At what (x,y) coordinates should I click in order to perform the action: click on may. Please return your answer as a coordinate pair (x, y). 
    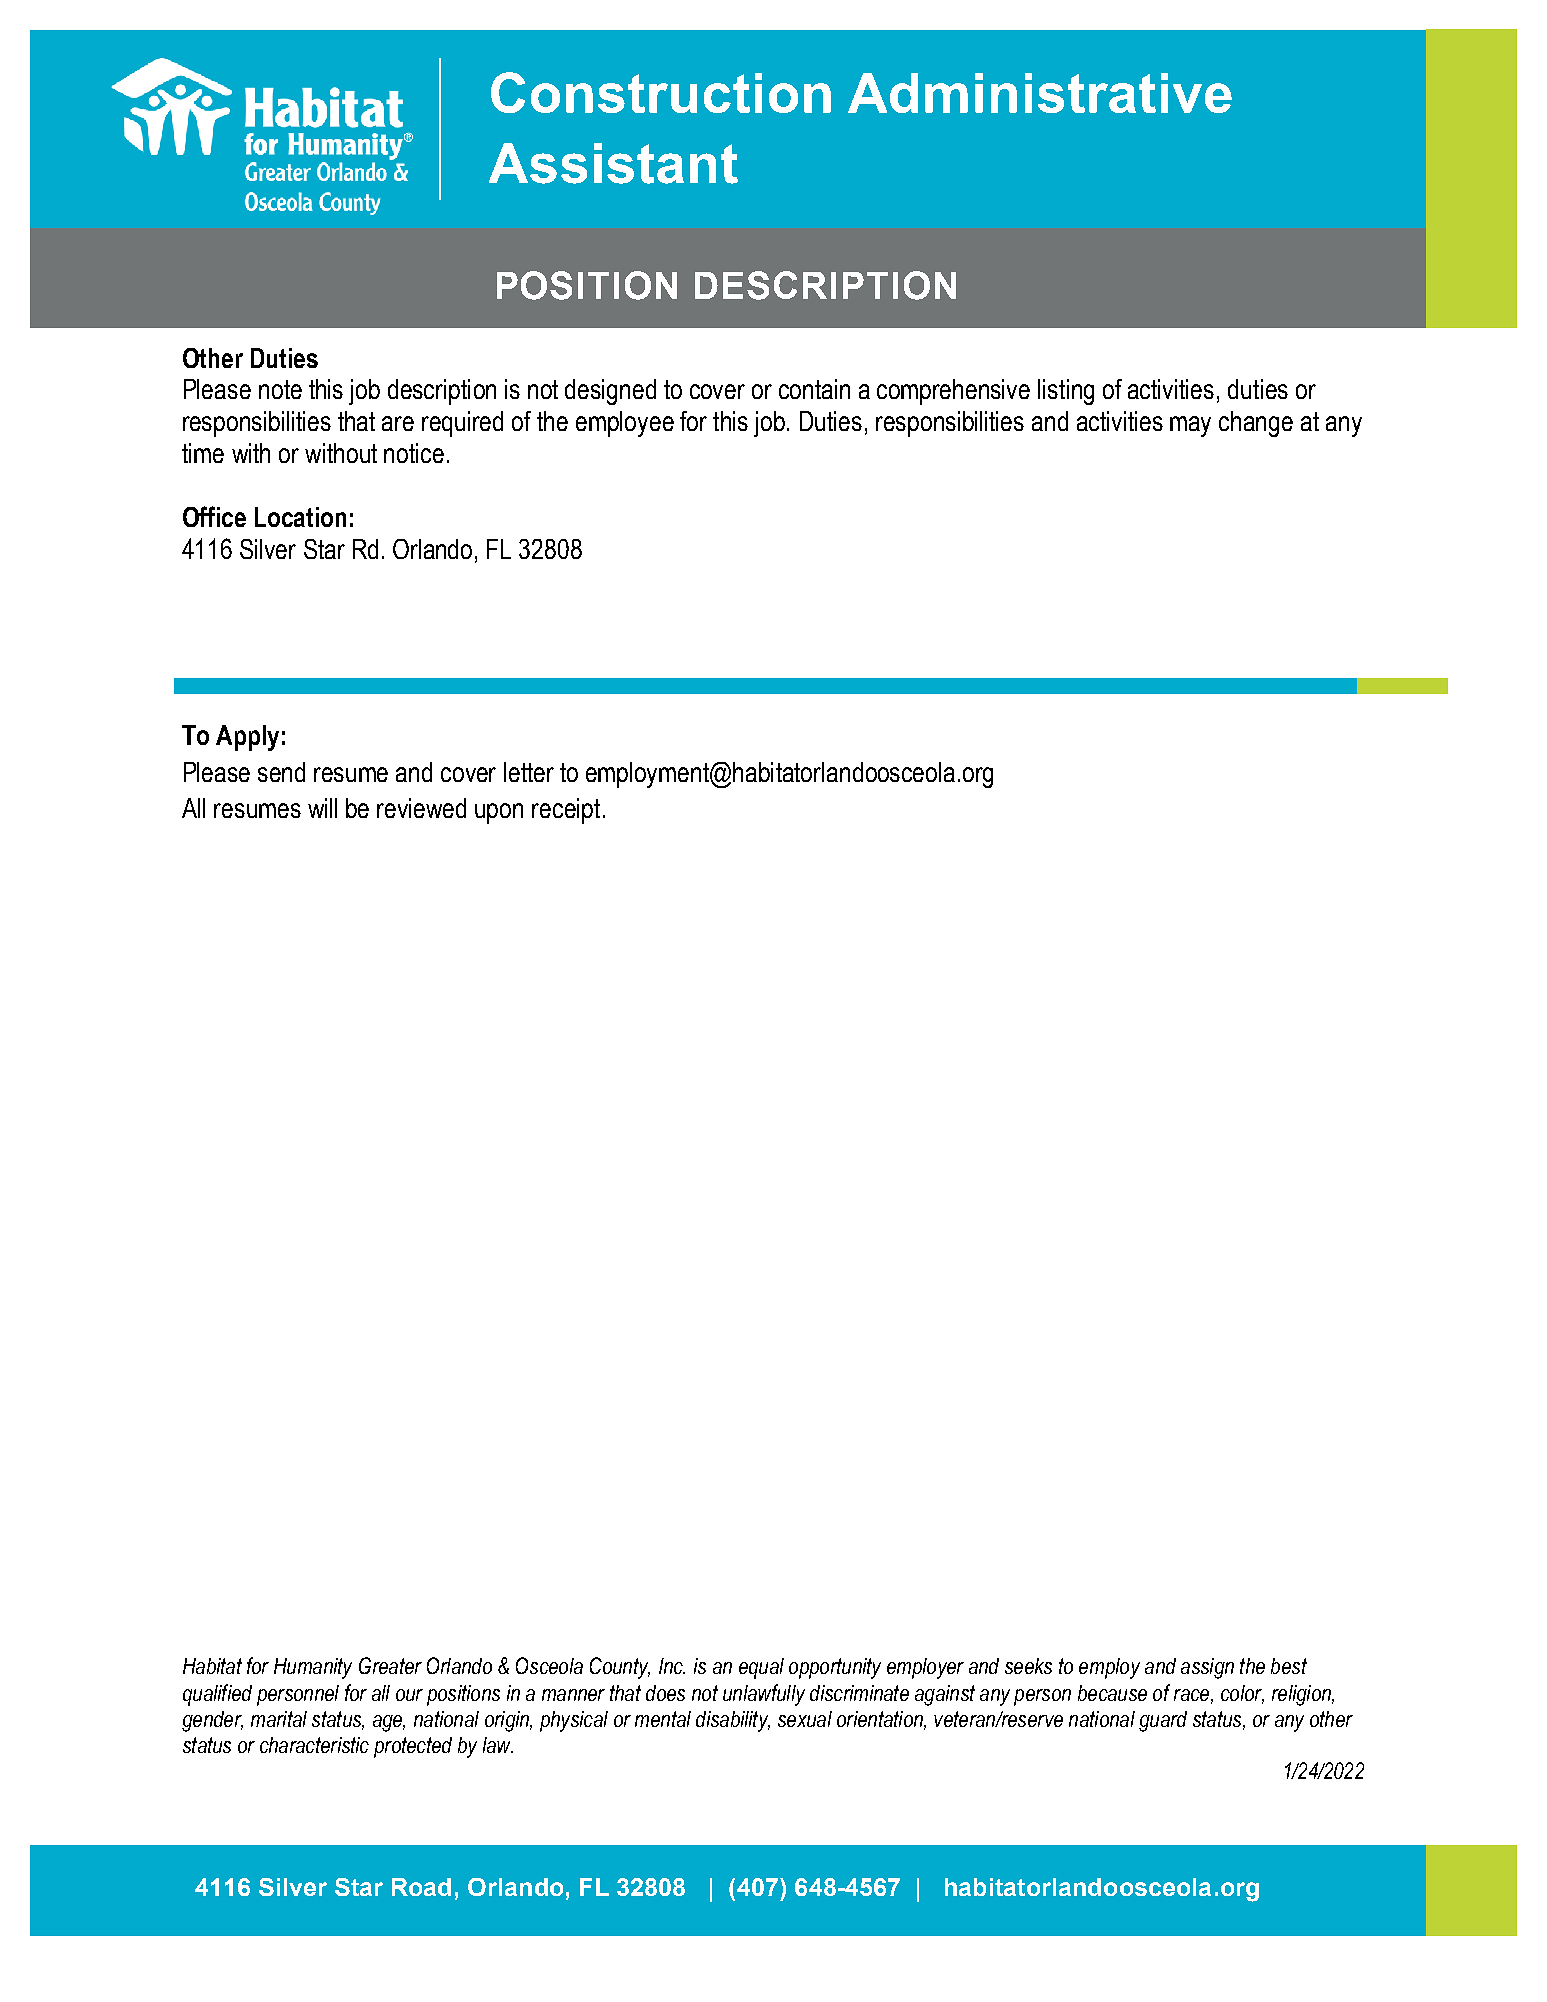
    Looking at the image, I should click on (1190, 426).
